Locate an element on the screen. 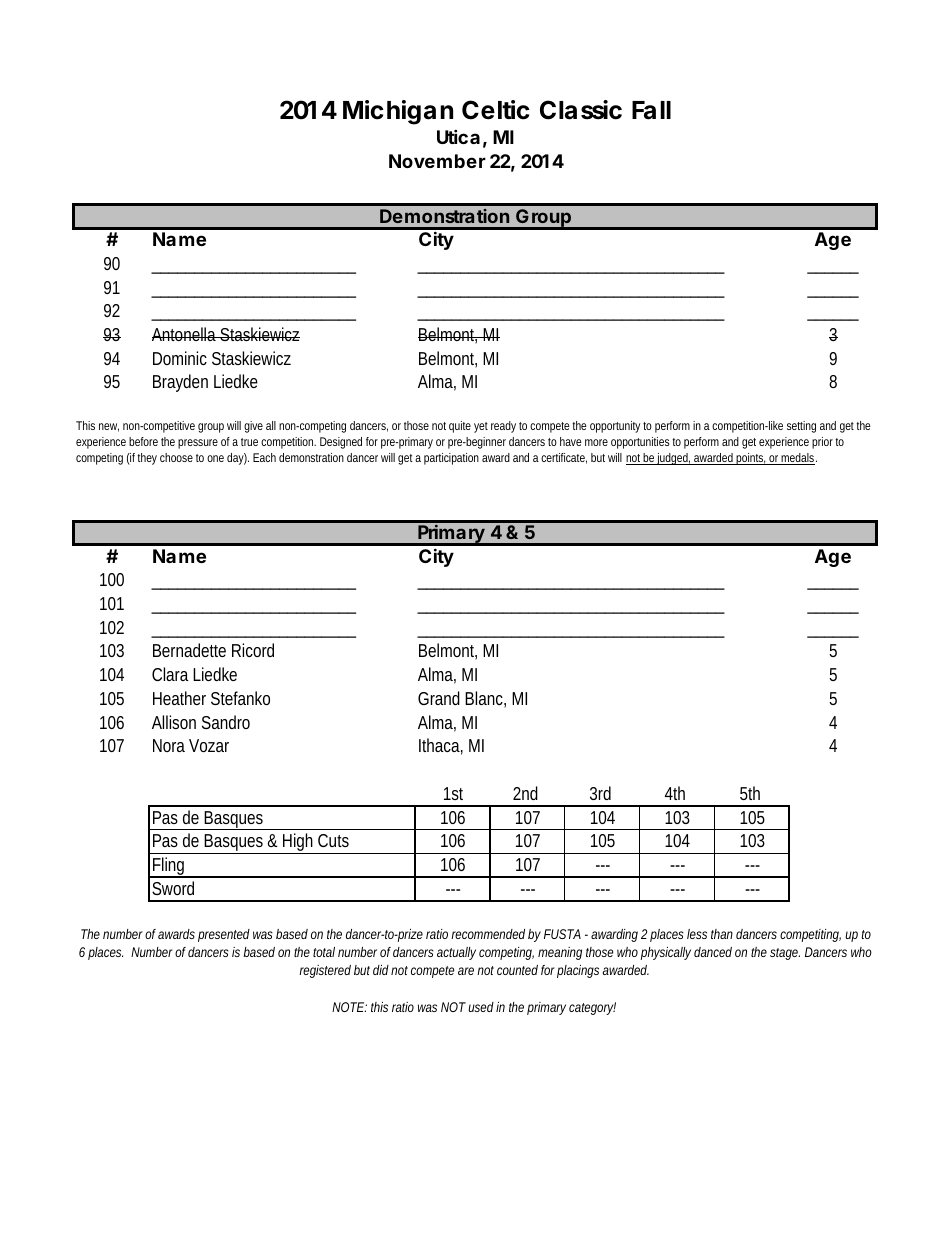  Utica is located at coordinates (458, 136).
